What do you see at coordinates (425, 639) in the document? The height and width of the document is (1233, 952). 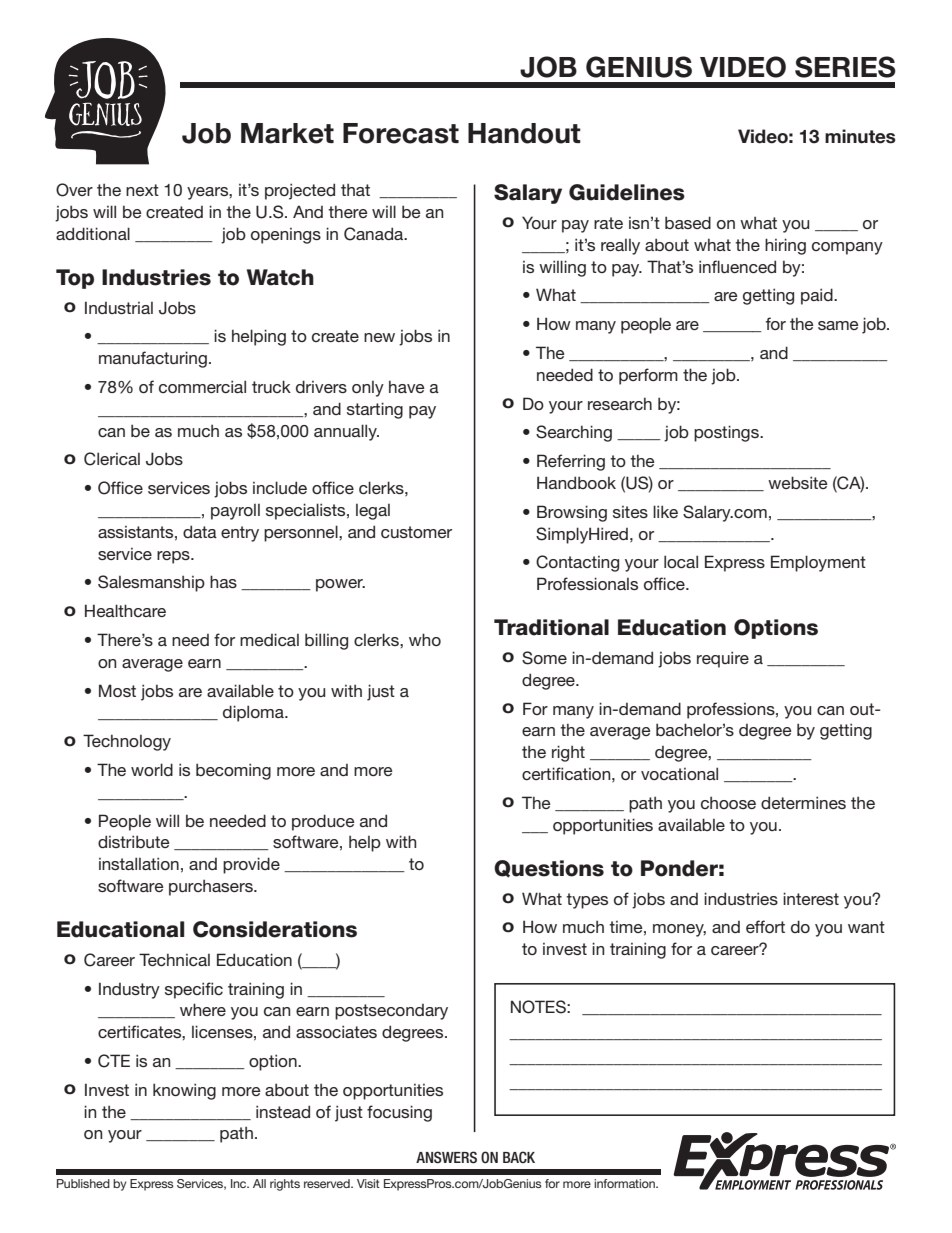 I see `who` at bounding box center [425, 639].
